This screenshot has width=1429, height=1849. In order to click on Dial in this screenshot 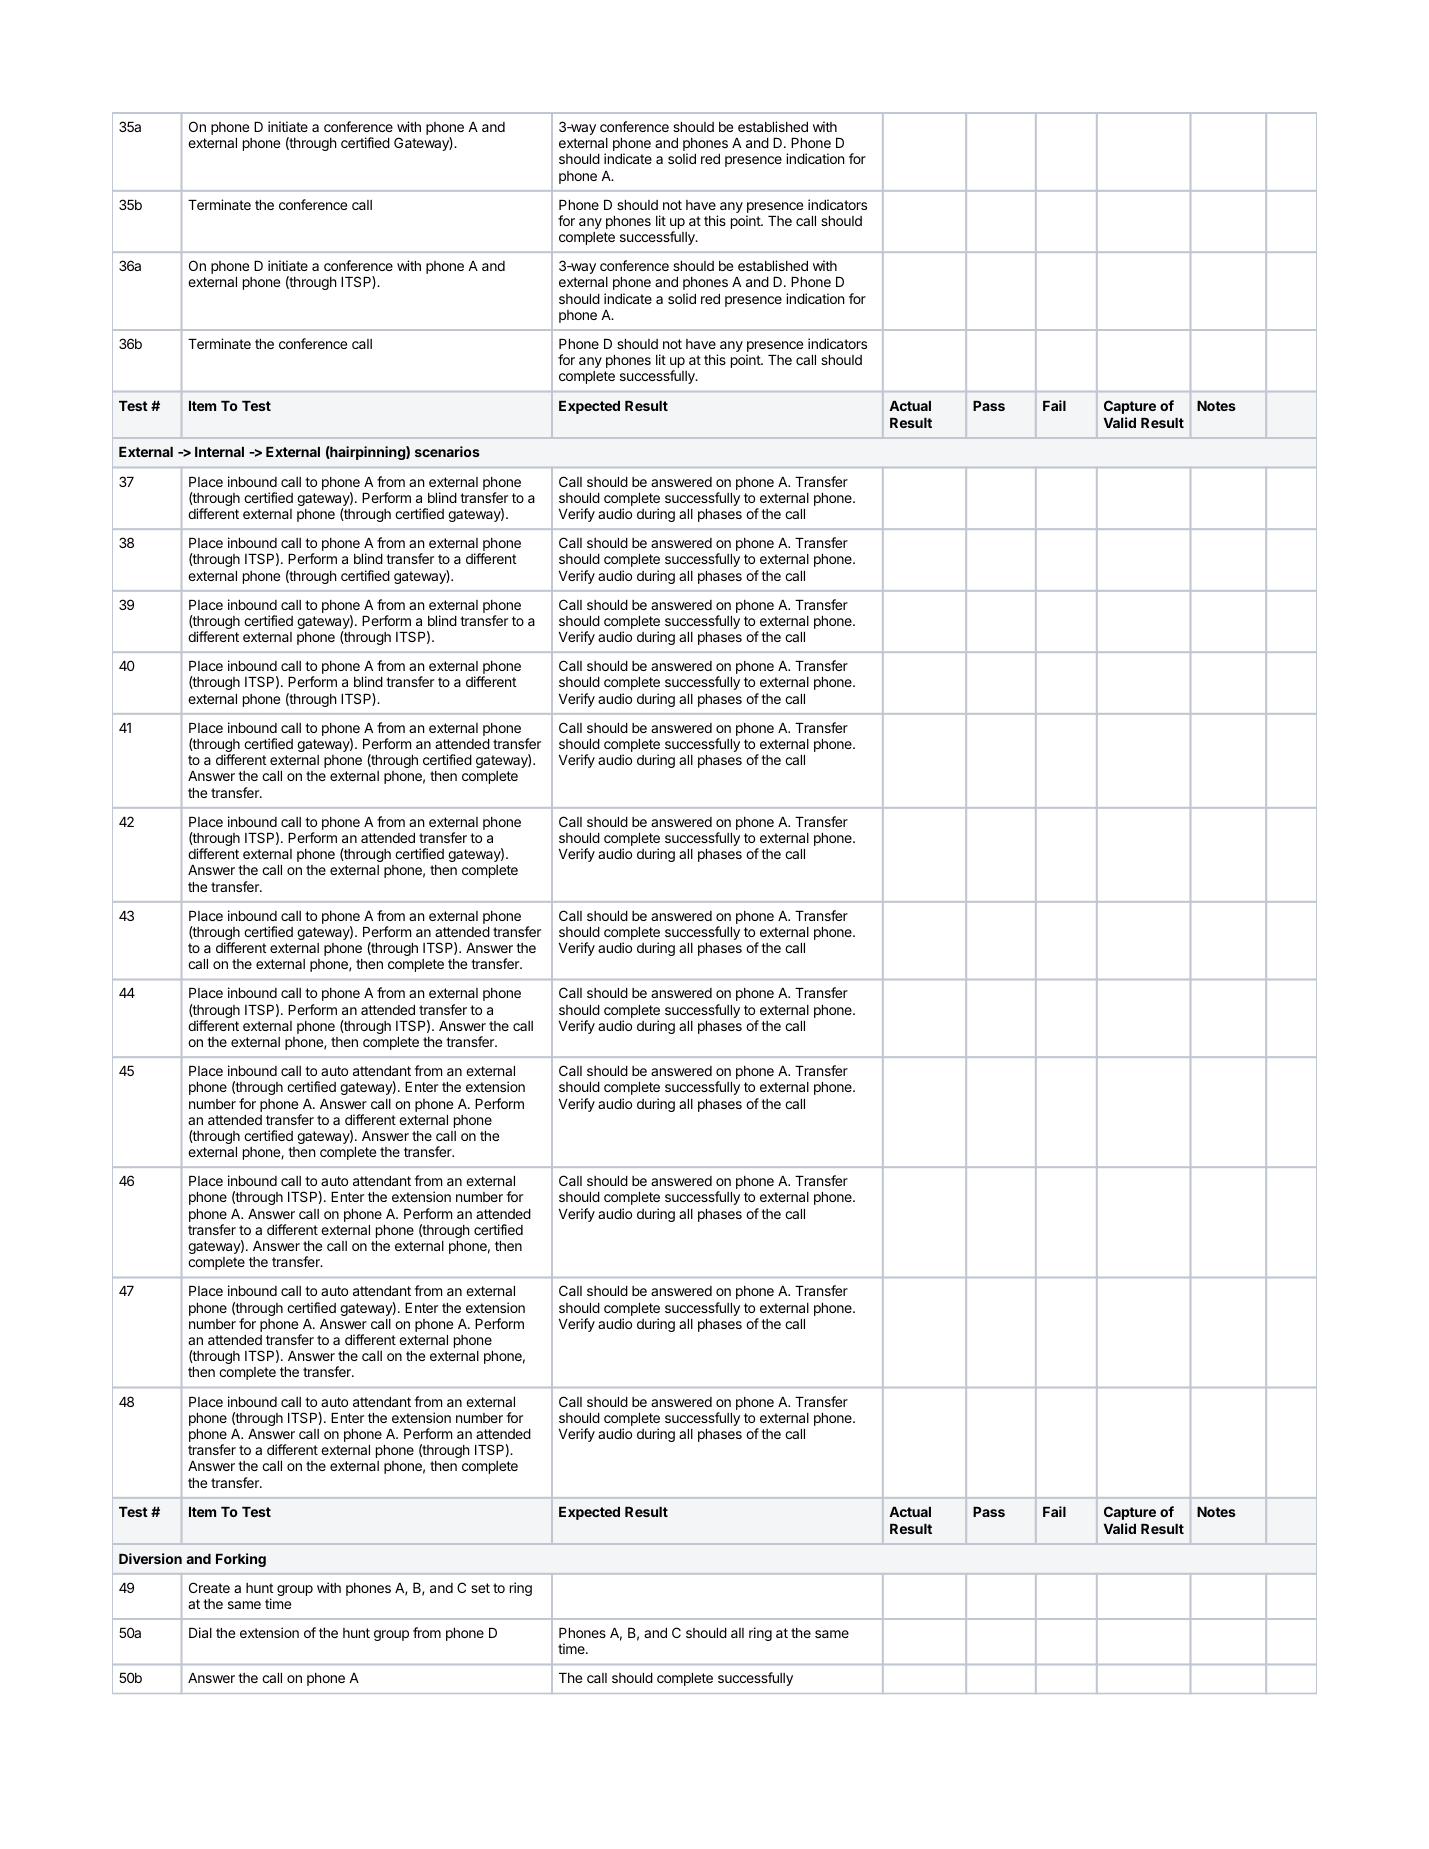, I will do `click(200, 1632)`.
